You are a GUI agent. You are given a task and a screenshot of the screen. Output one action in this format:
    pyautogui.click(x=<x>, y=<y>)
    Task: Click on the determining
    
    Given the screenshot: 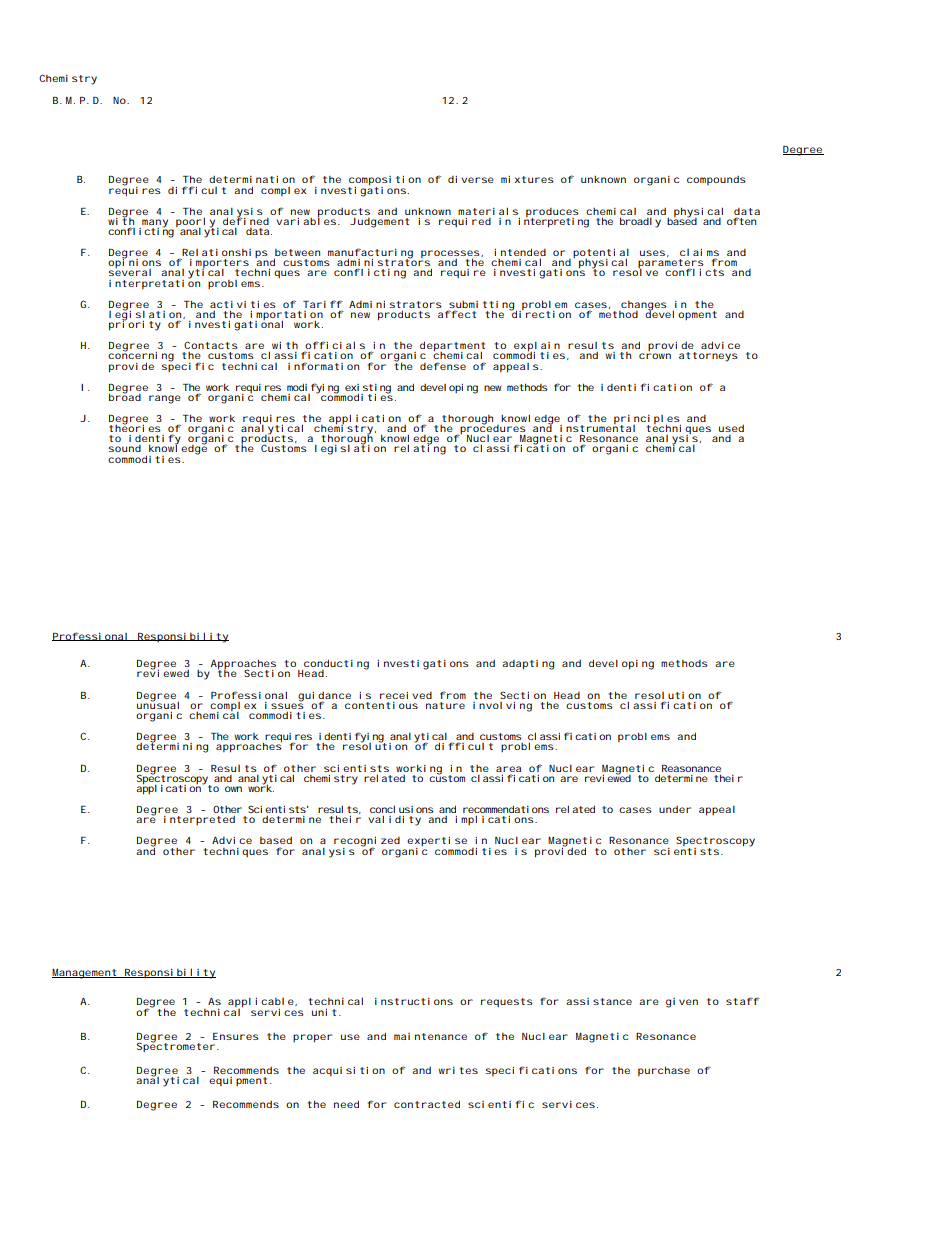 What is the action you would take?
    pyautogui.click(x=172, y=747)
